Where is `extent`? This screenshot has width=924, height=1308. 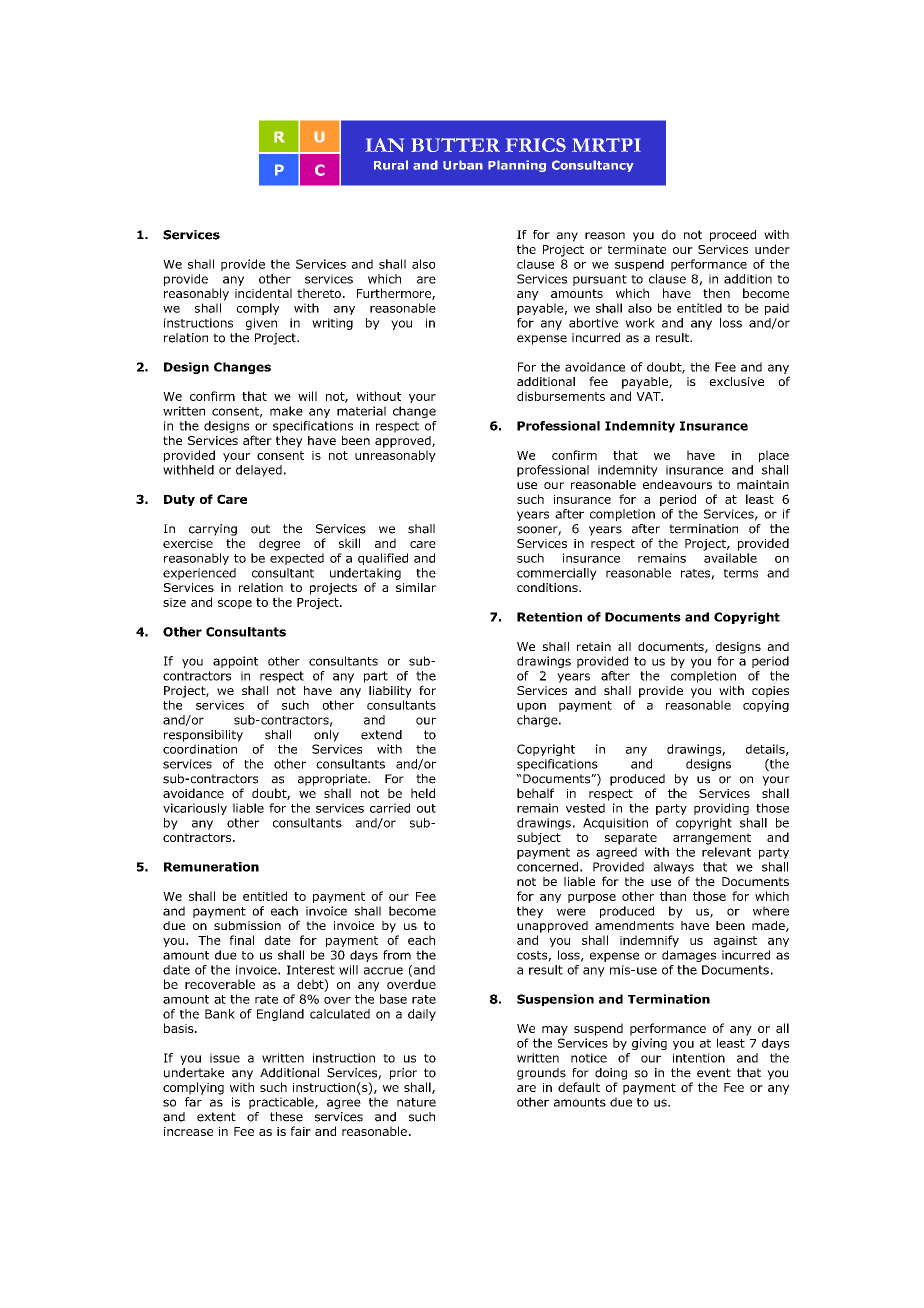 extent is located at coordinates (216, 1117).
